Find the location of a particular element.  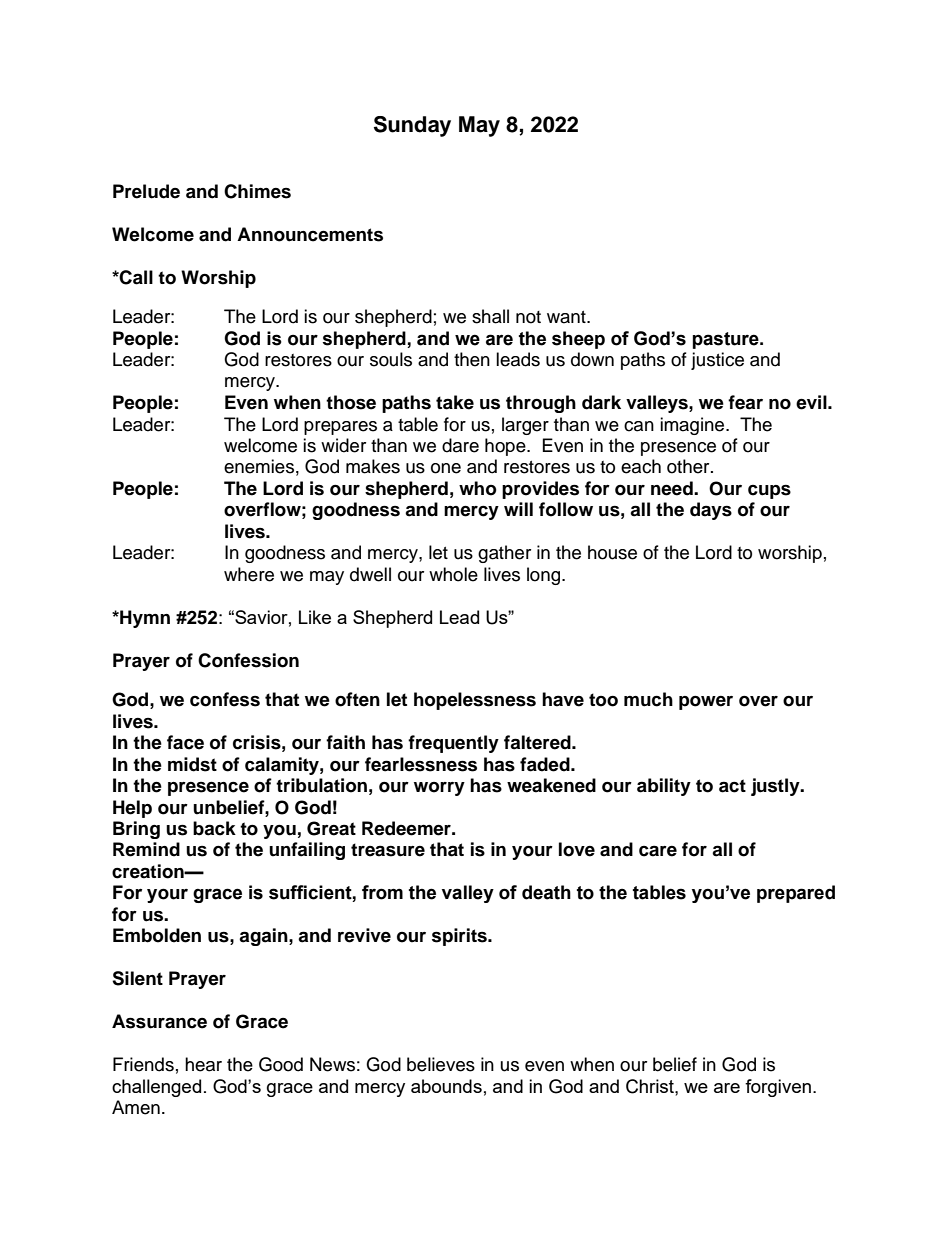

abounds is located at coordinates (446, 1086).
